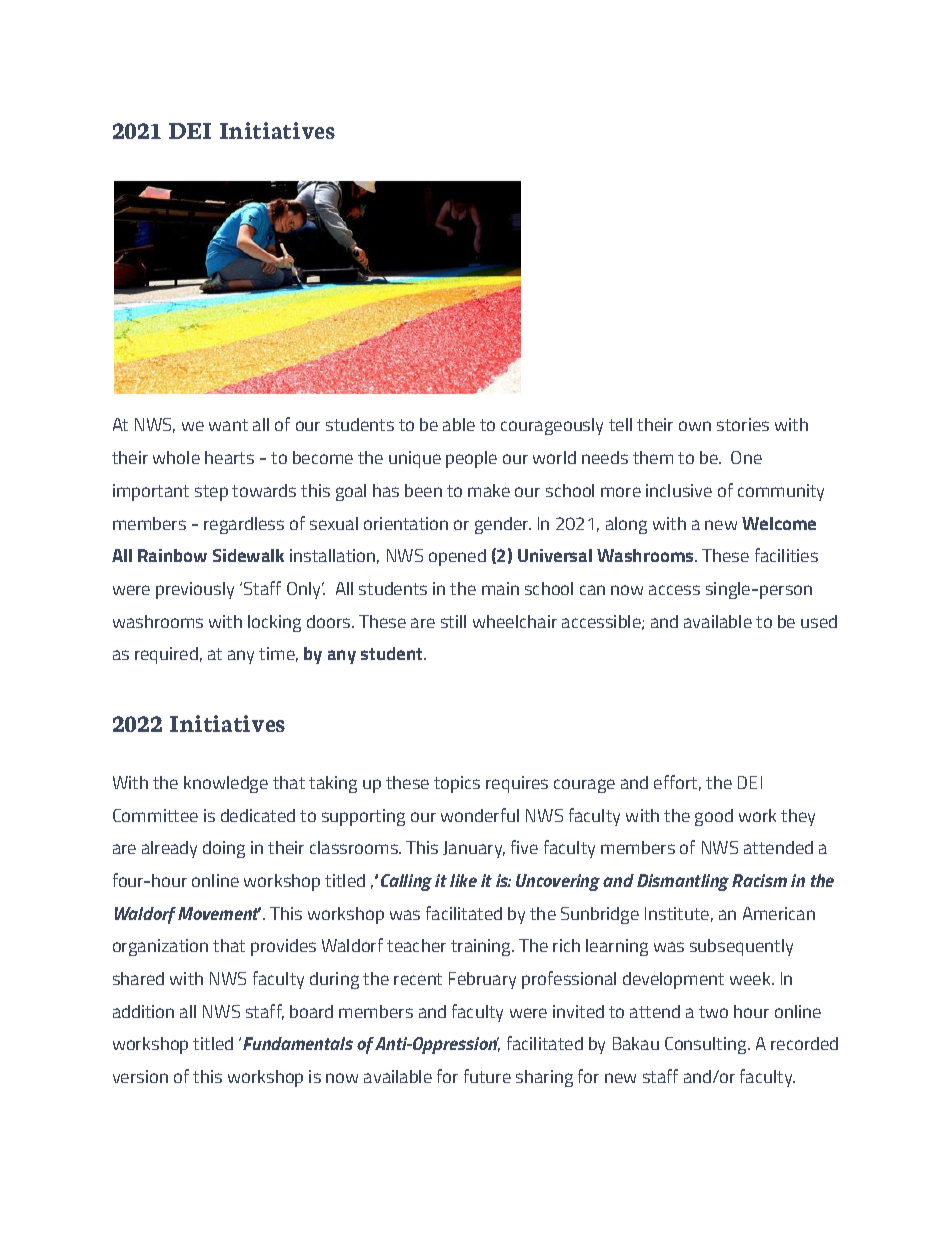 The image size is (952, 1233). I want to click on future, so click(487, 1076).
